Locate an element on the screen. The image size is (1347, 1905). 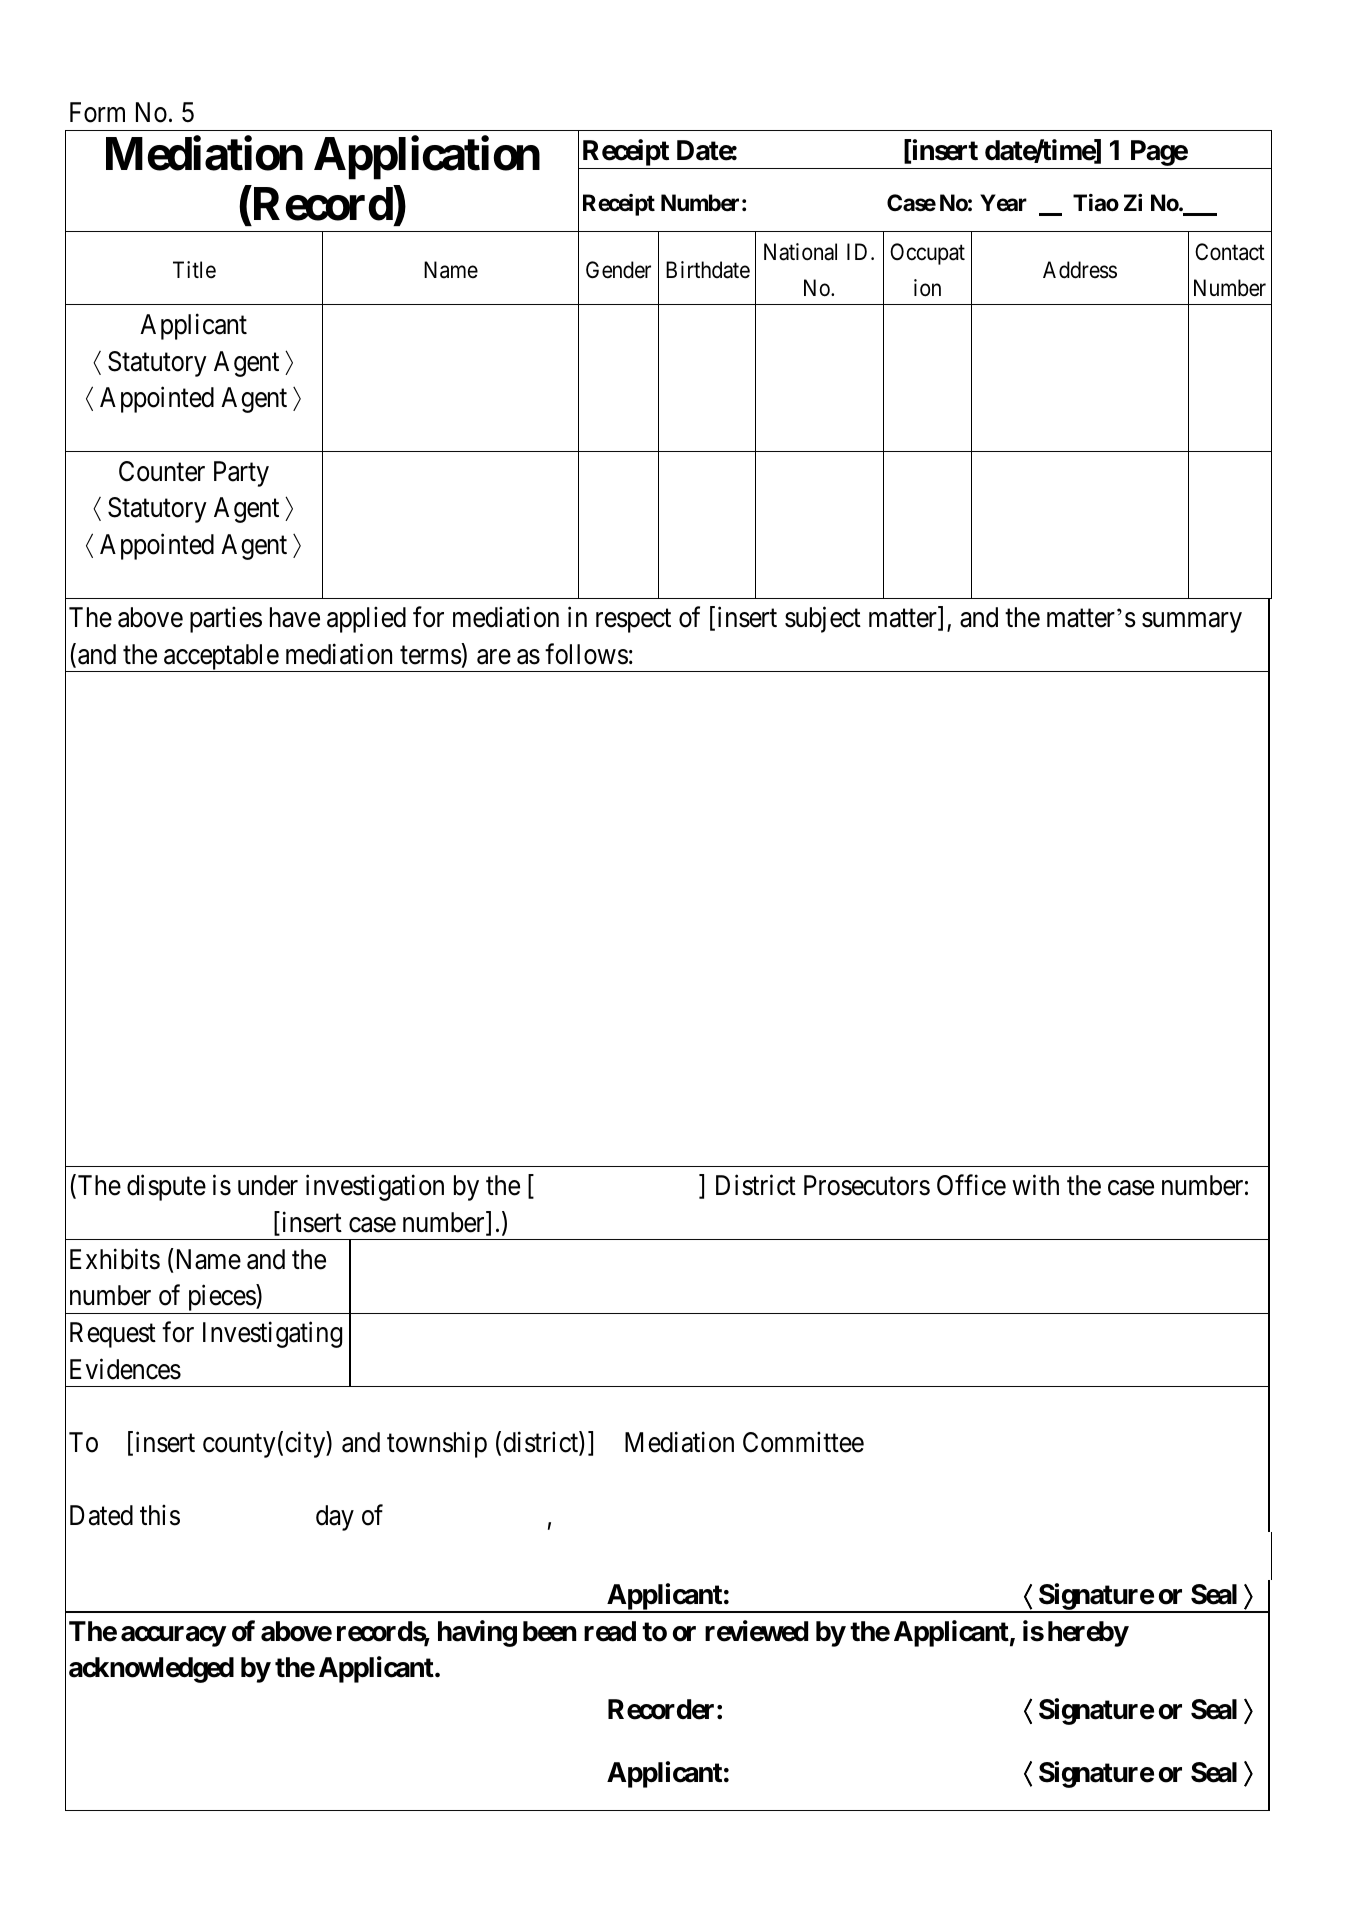
acceptable is located at coordinates (221, 658).
